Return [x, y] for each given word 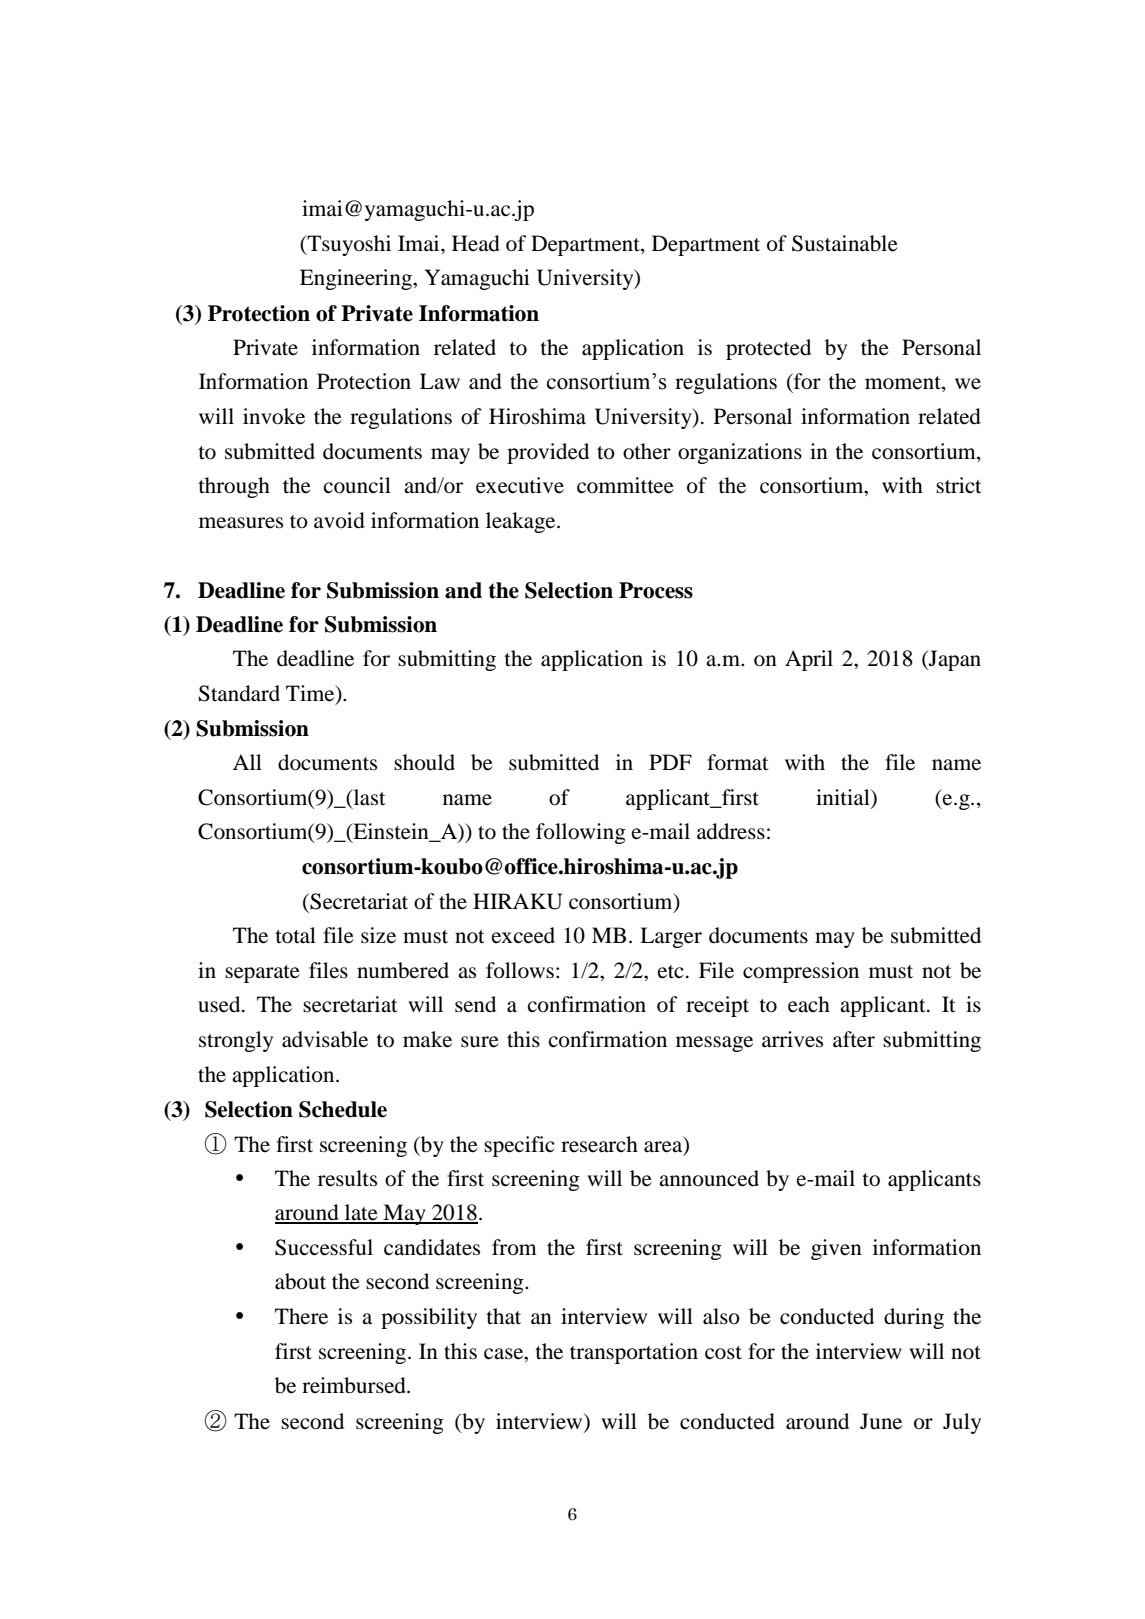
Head [476, 243]
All [247, 762]
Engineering [357, 279]
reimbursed [355, 1385]
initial [844, 797]
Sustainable [845, 243]
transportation [634, 1353]
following [581, 833]
